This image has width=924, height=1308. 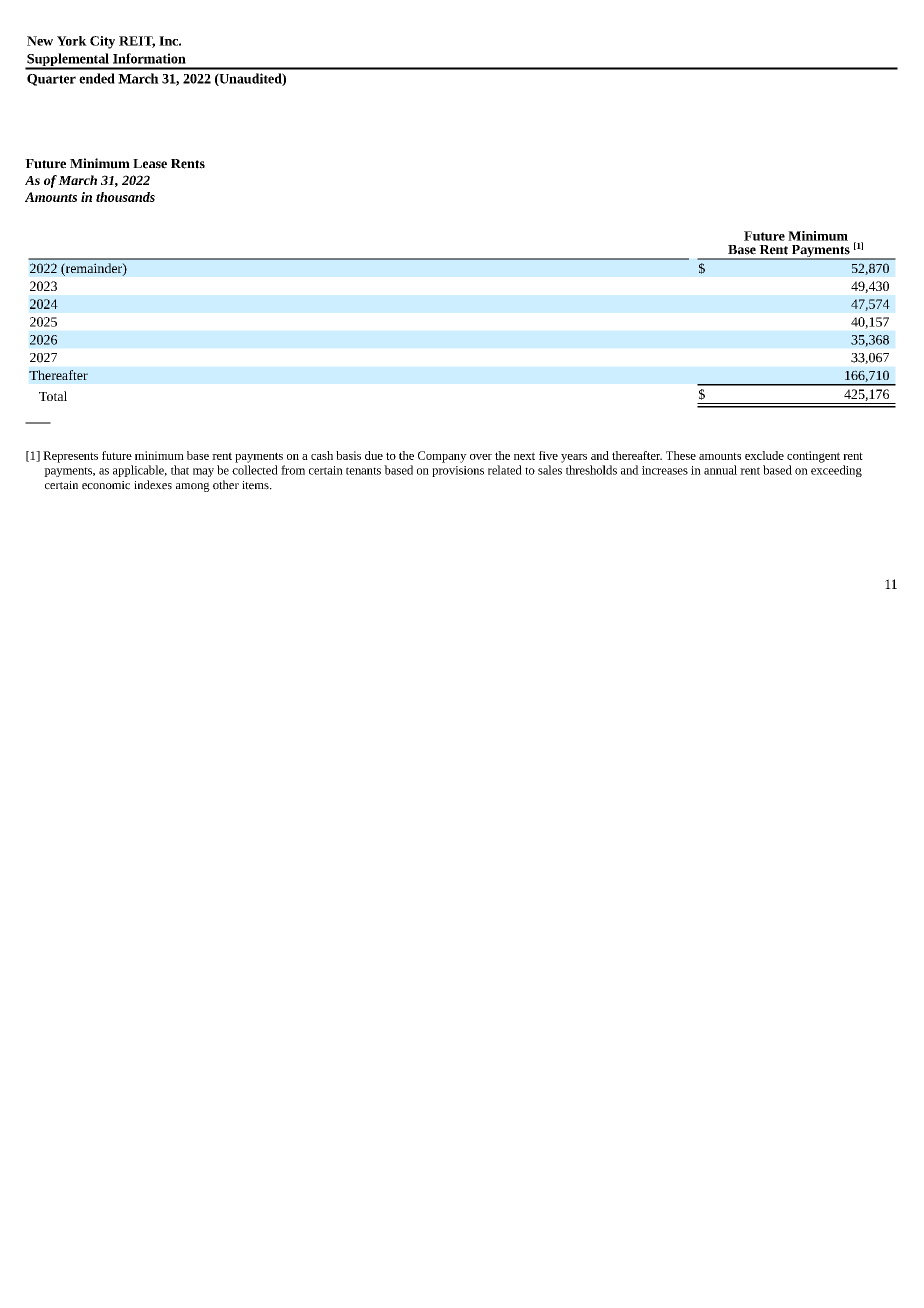 I want to click on Total, so click(x=53, y=396).
